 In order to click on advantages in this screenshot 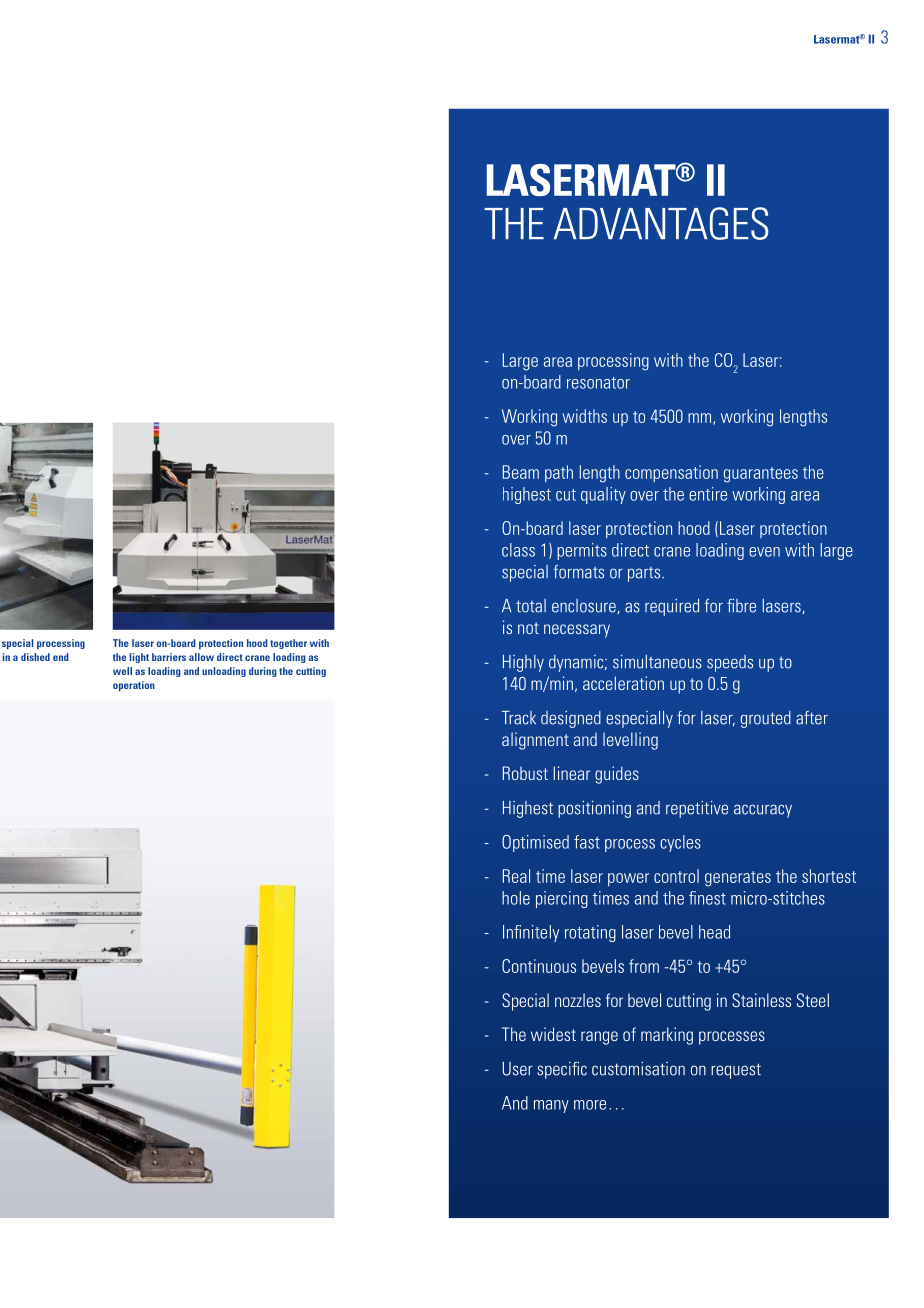, I will do `click(661, 223)`.
